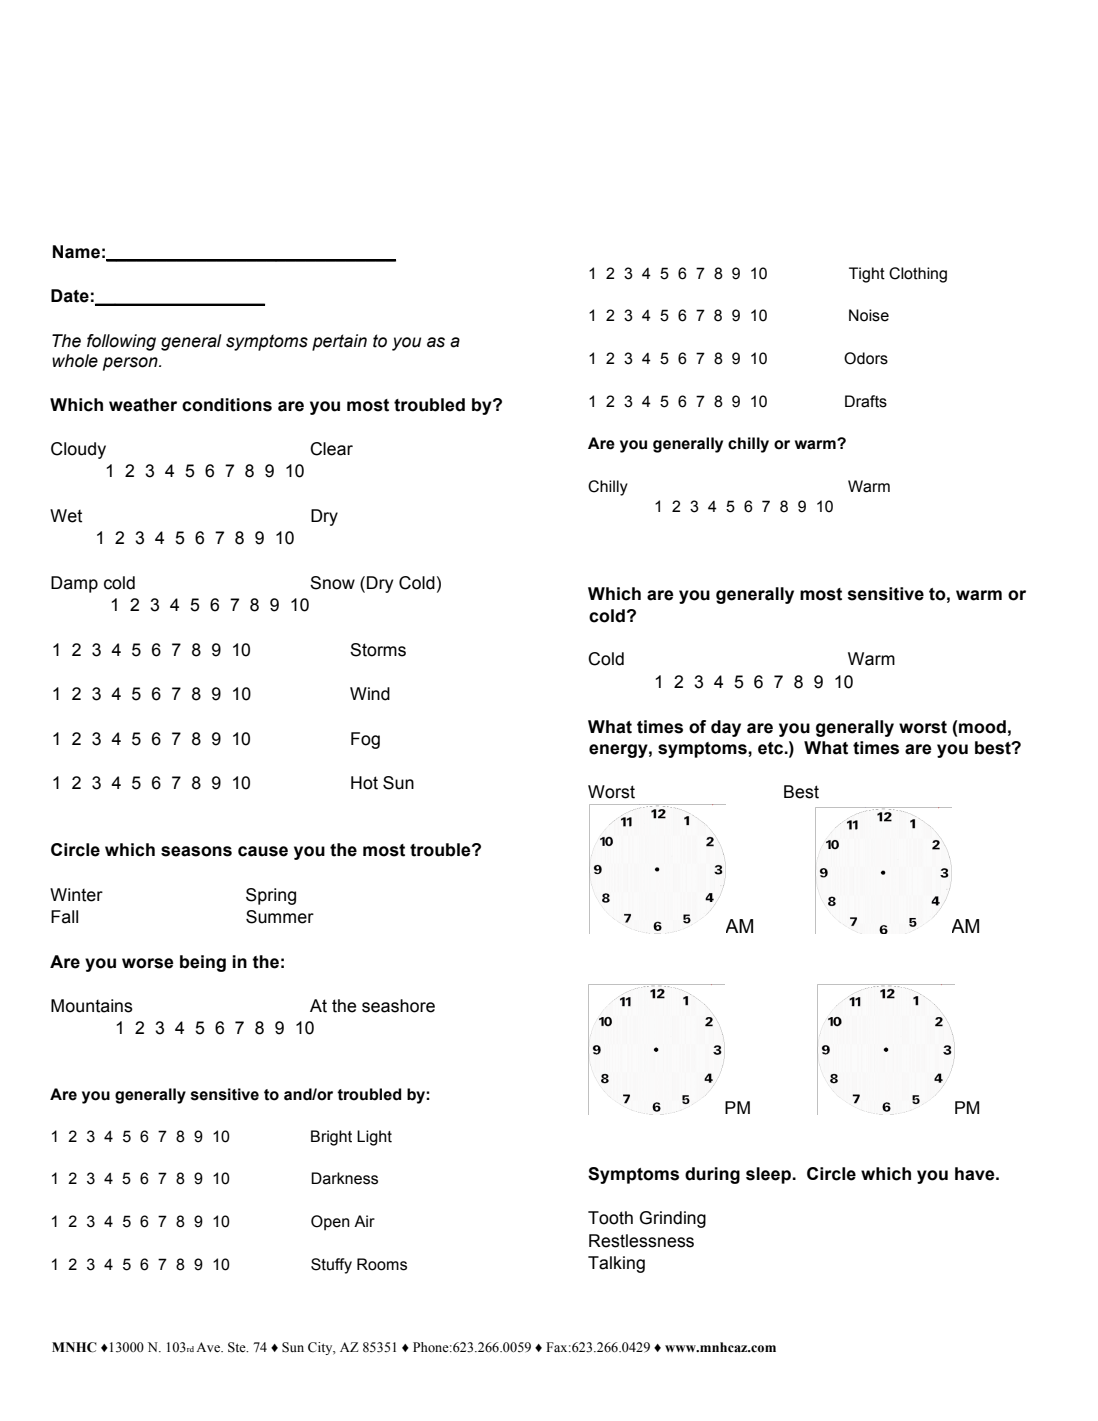 This image has height=1421, width=1098. Describe the element at coordinates (398, 1006) in the image. I see `seashore` at that location.
